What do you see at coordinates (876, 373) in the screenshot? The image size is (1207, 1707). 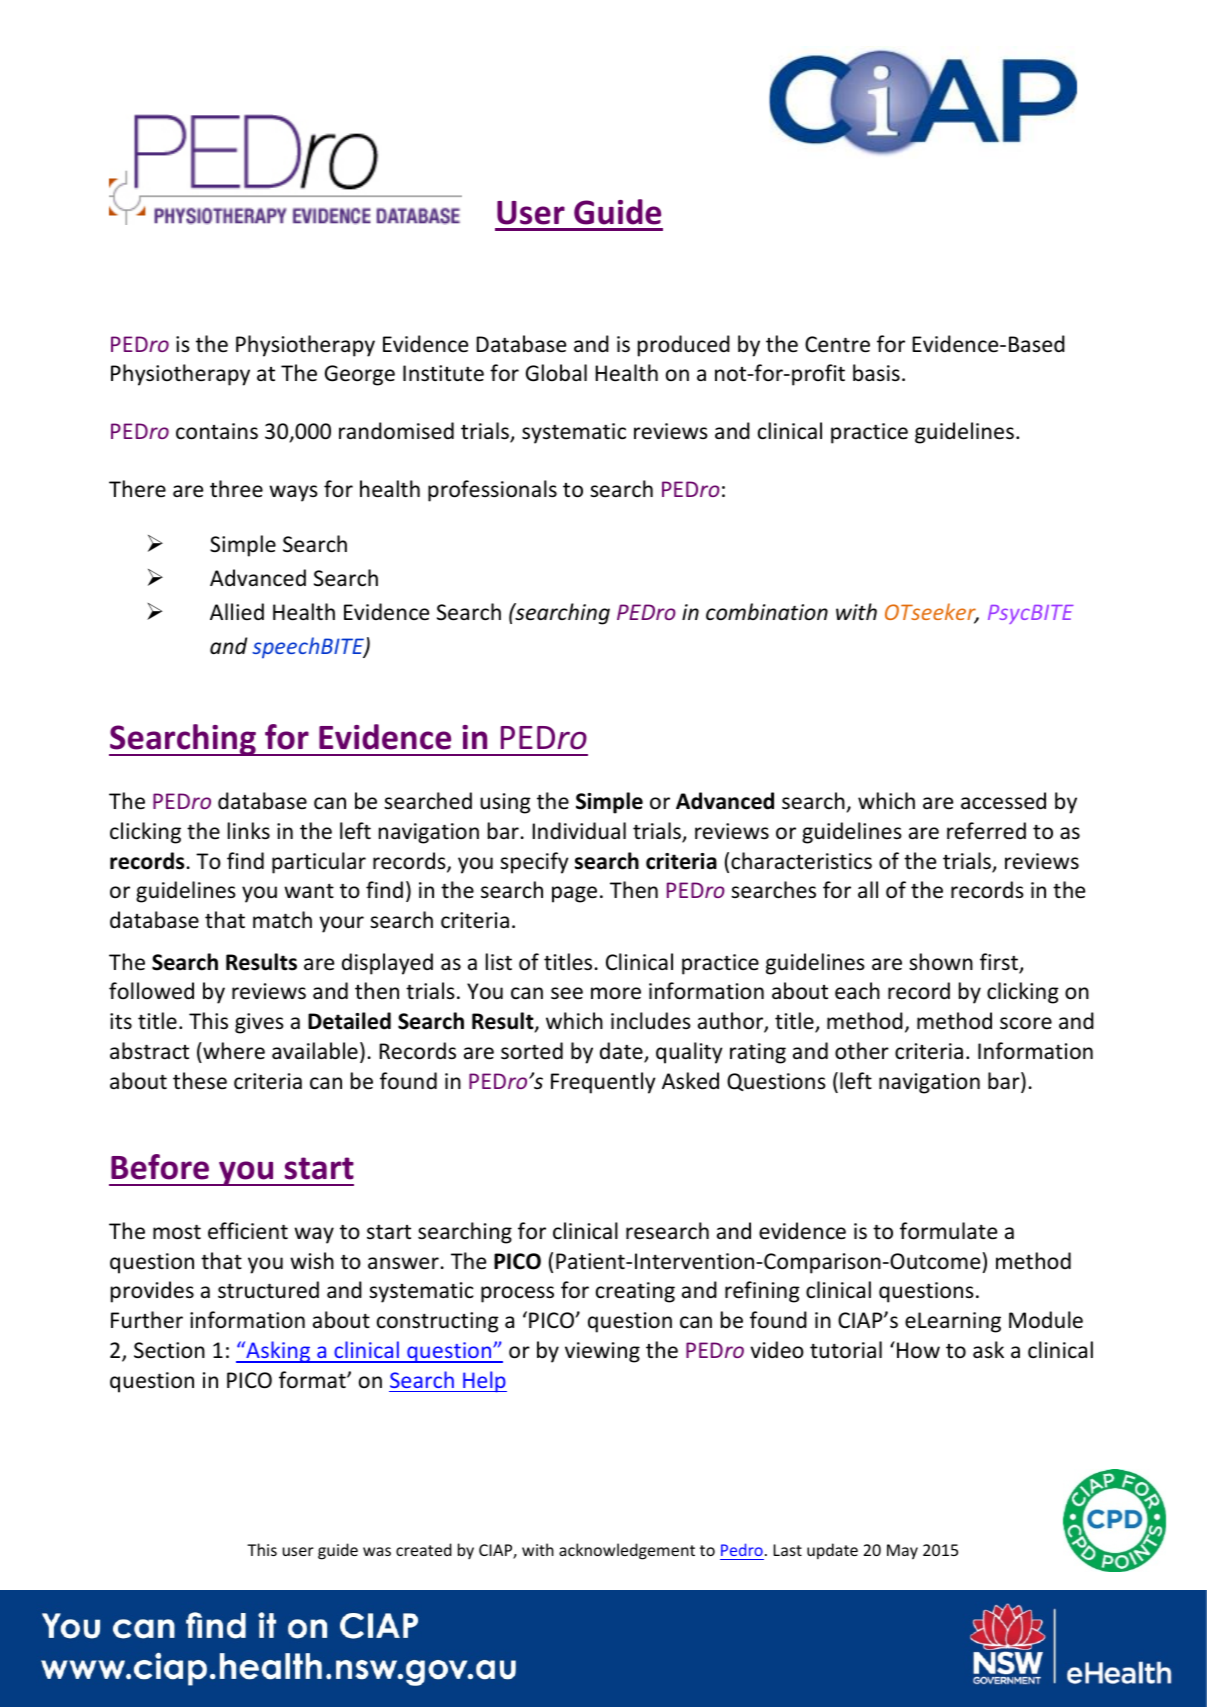 I see `basis` at bounding box center [876, 373].
